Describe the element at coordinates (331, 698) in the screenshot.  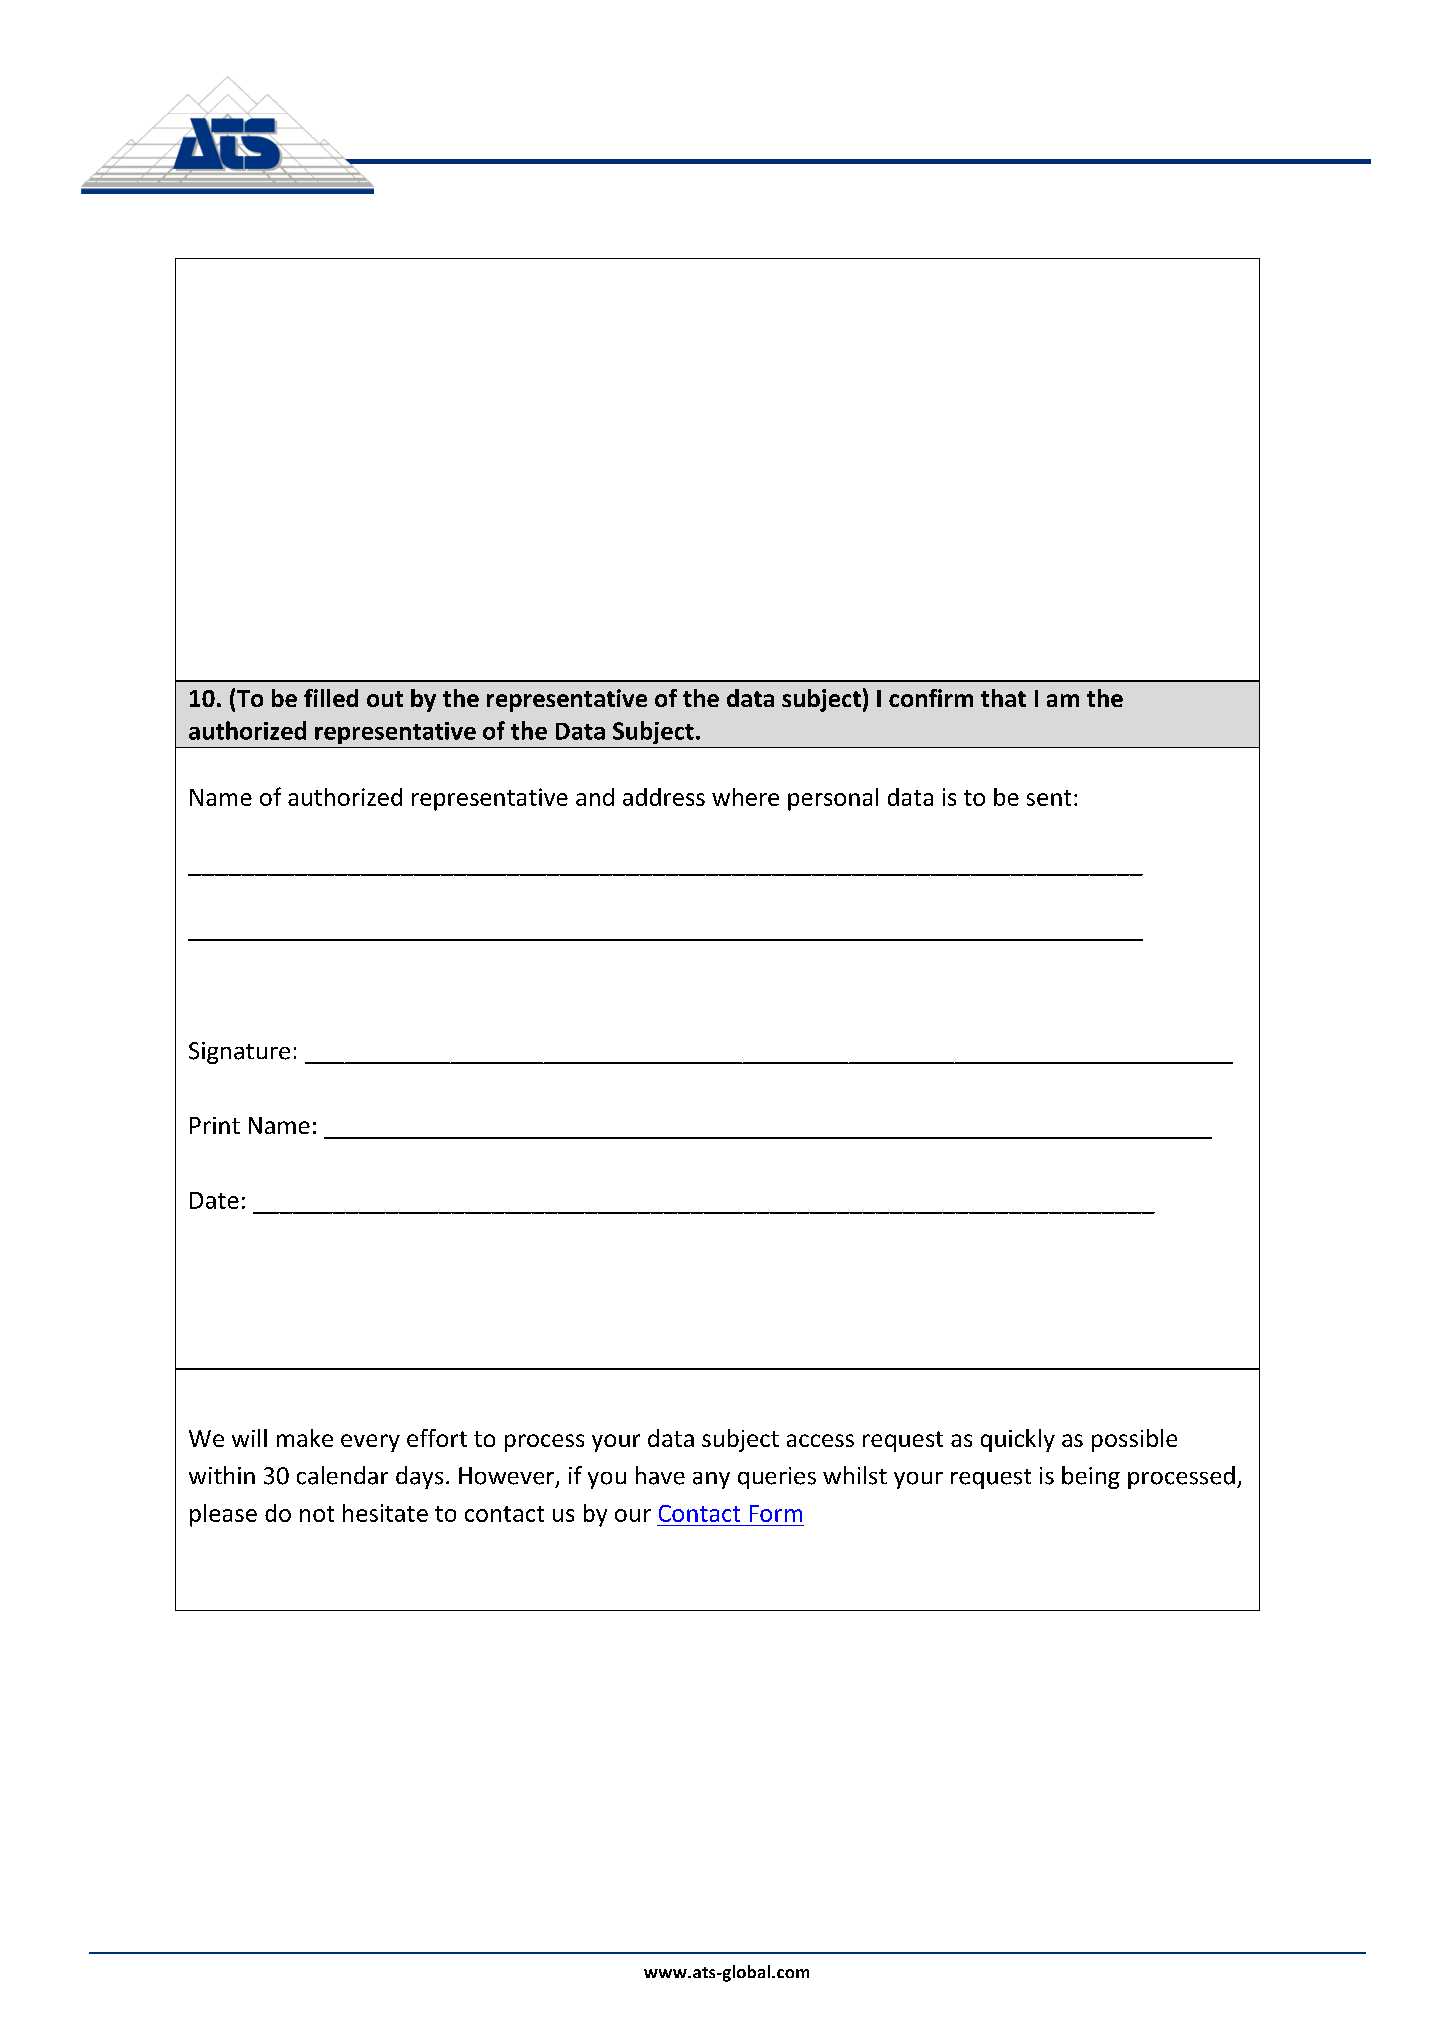
I see `filled` at that location.
